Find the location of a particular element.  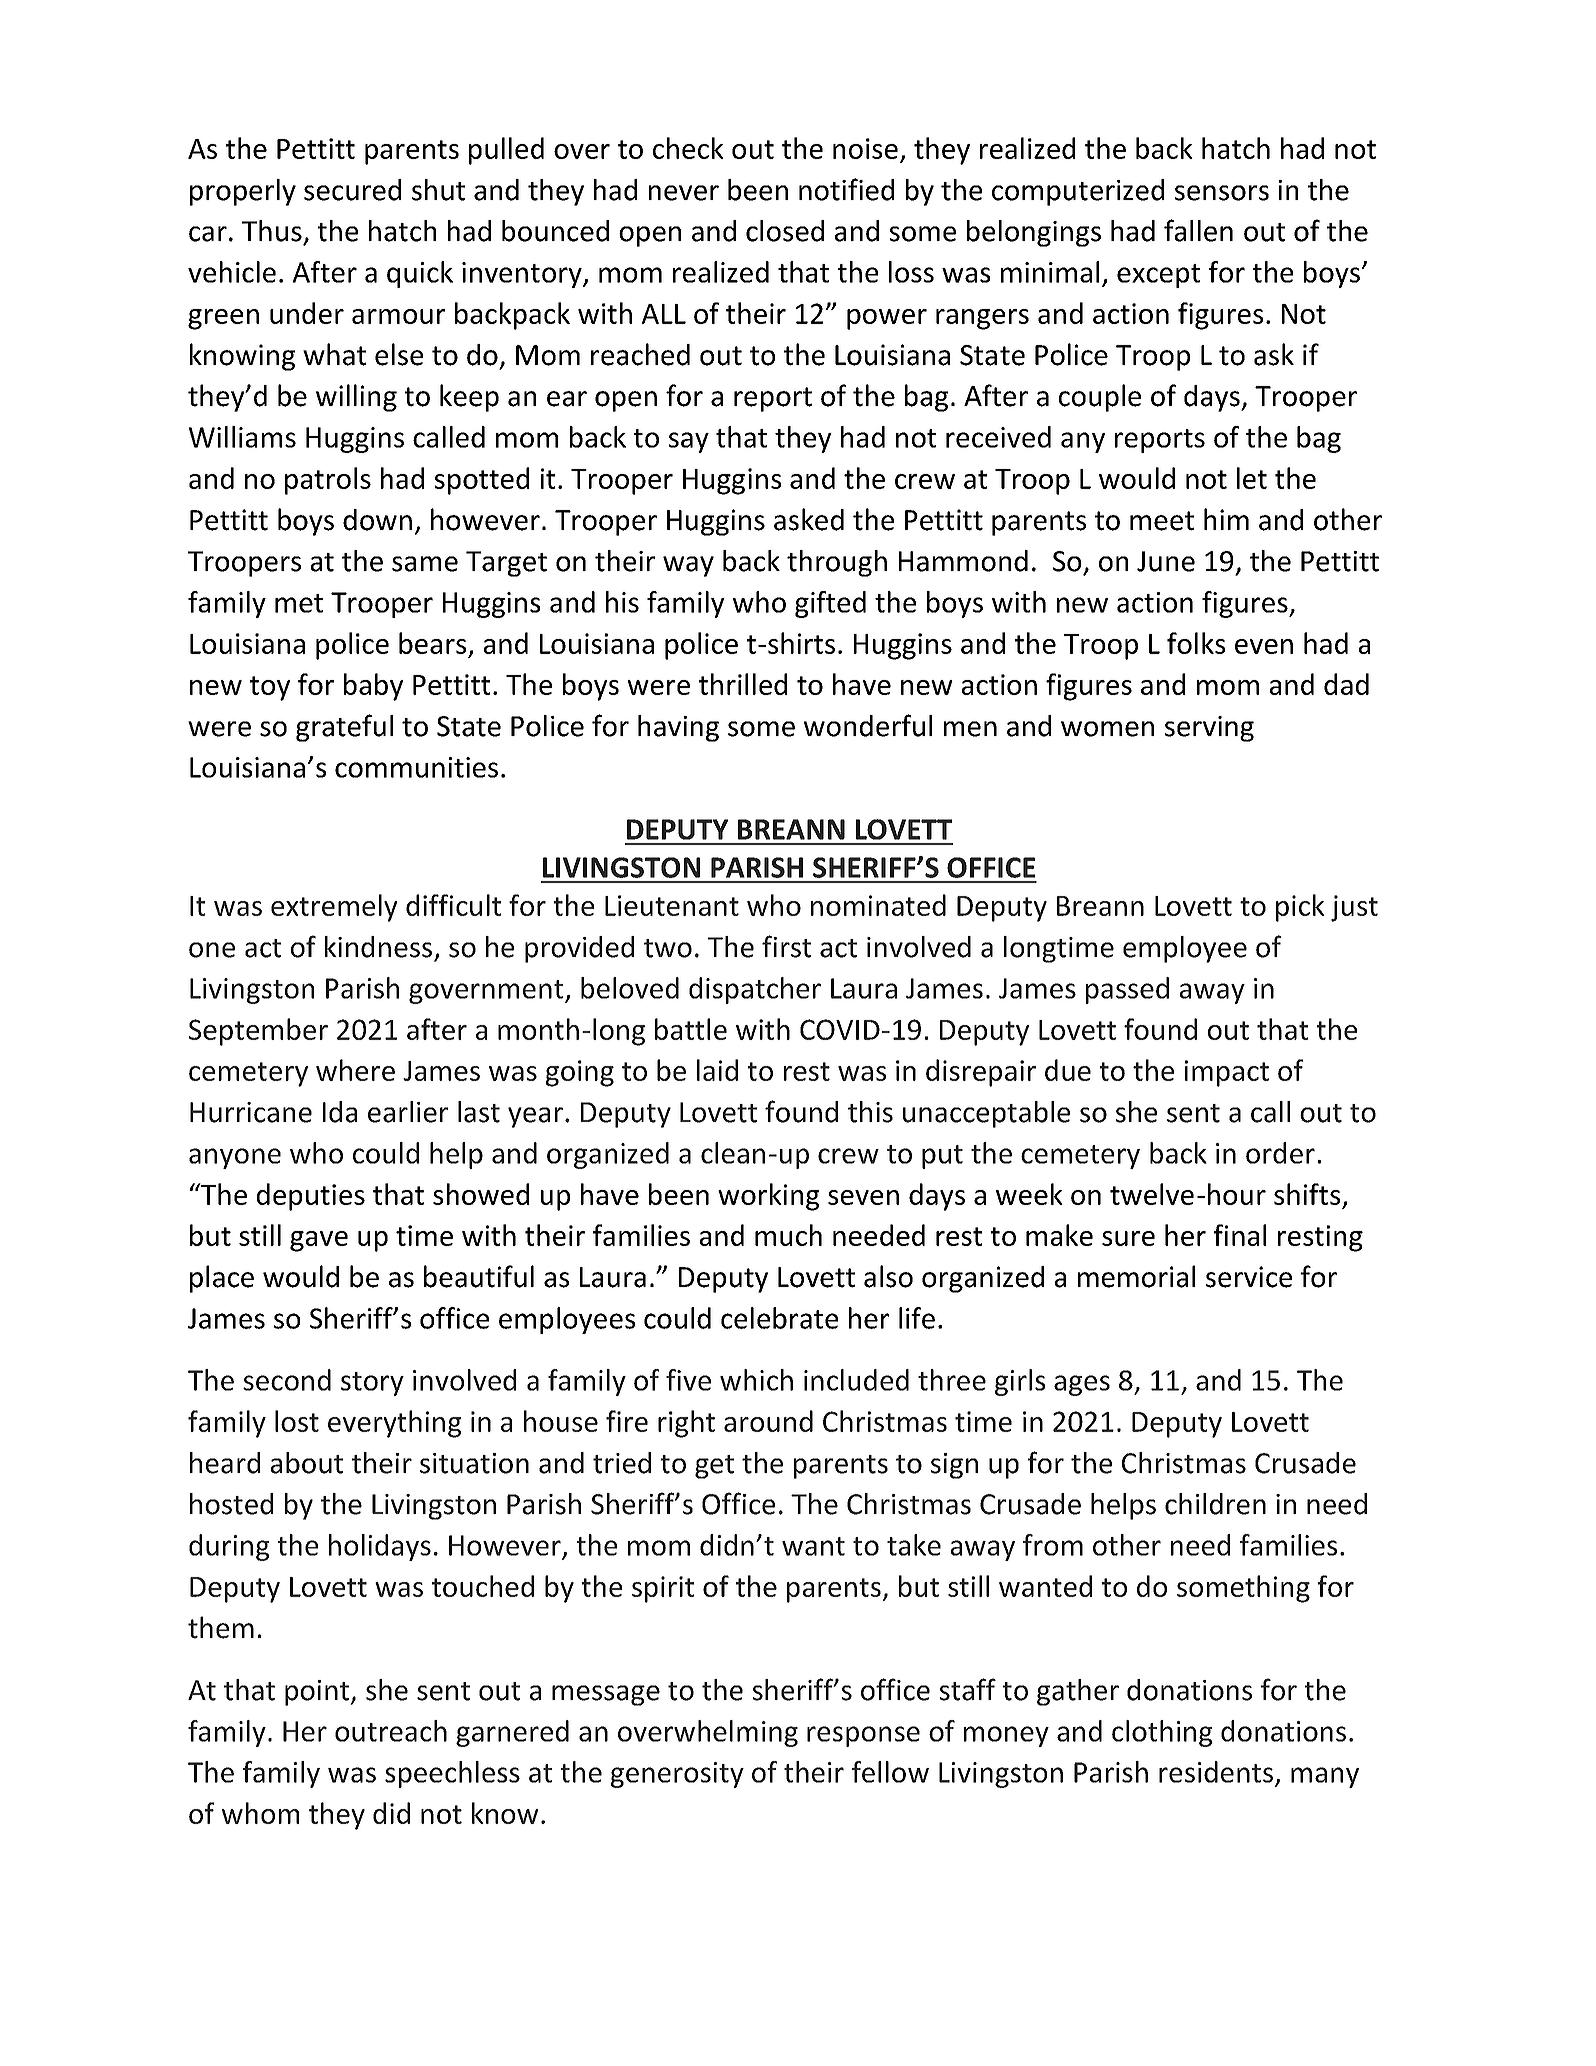

secured is located at coordinates (352, 190).
